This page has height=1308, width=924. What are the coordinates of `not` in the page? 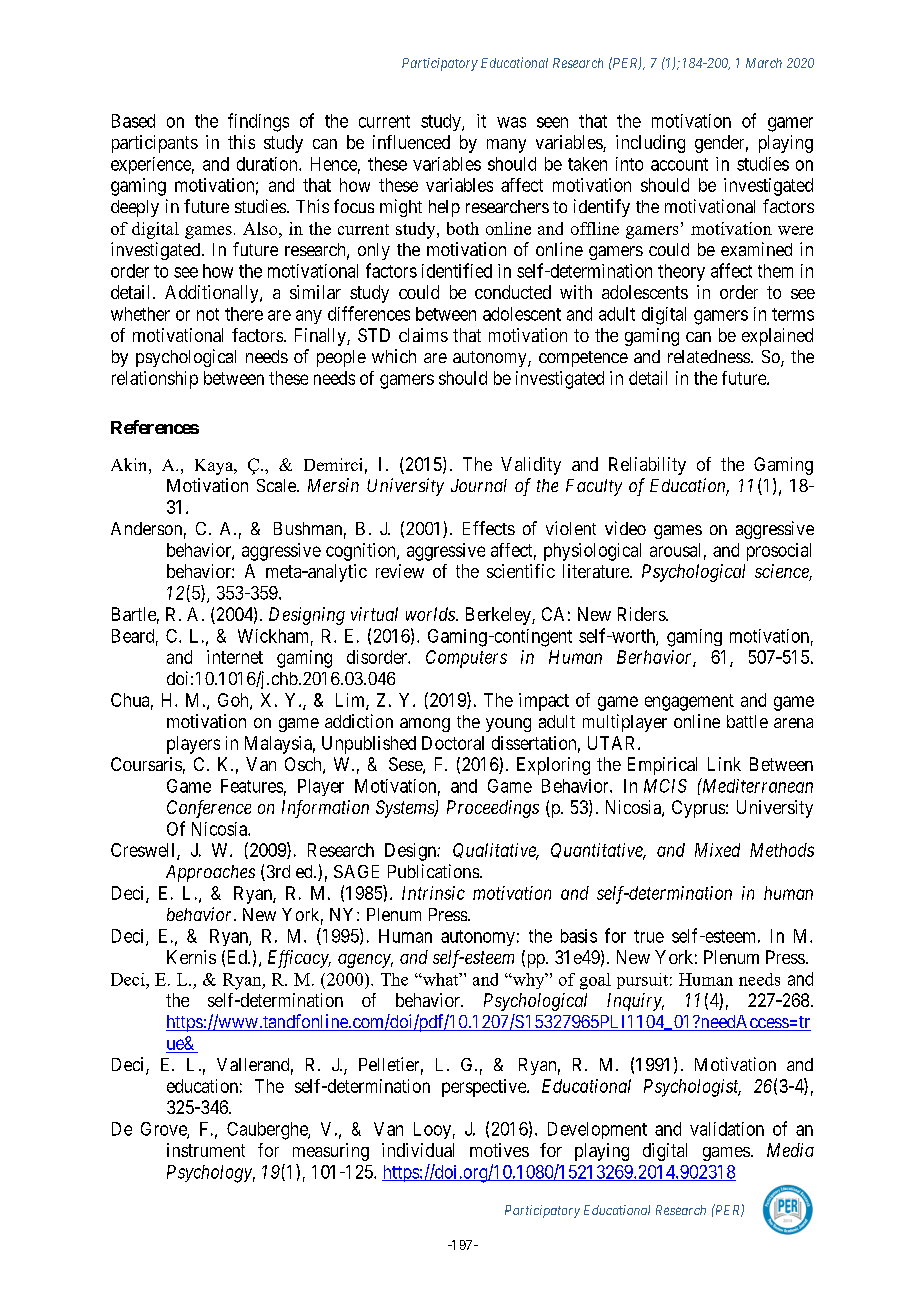 It's located at (208, 314).
